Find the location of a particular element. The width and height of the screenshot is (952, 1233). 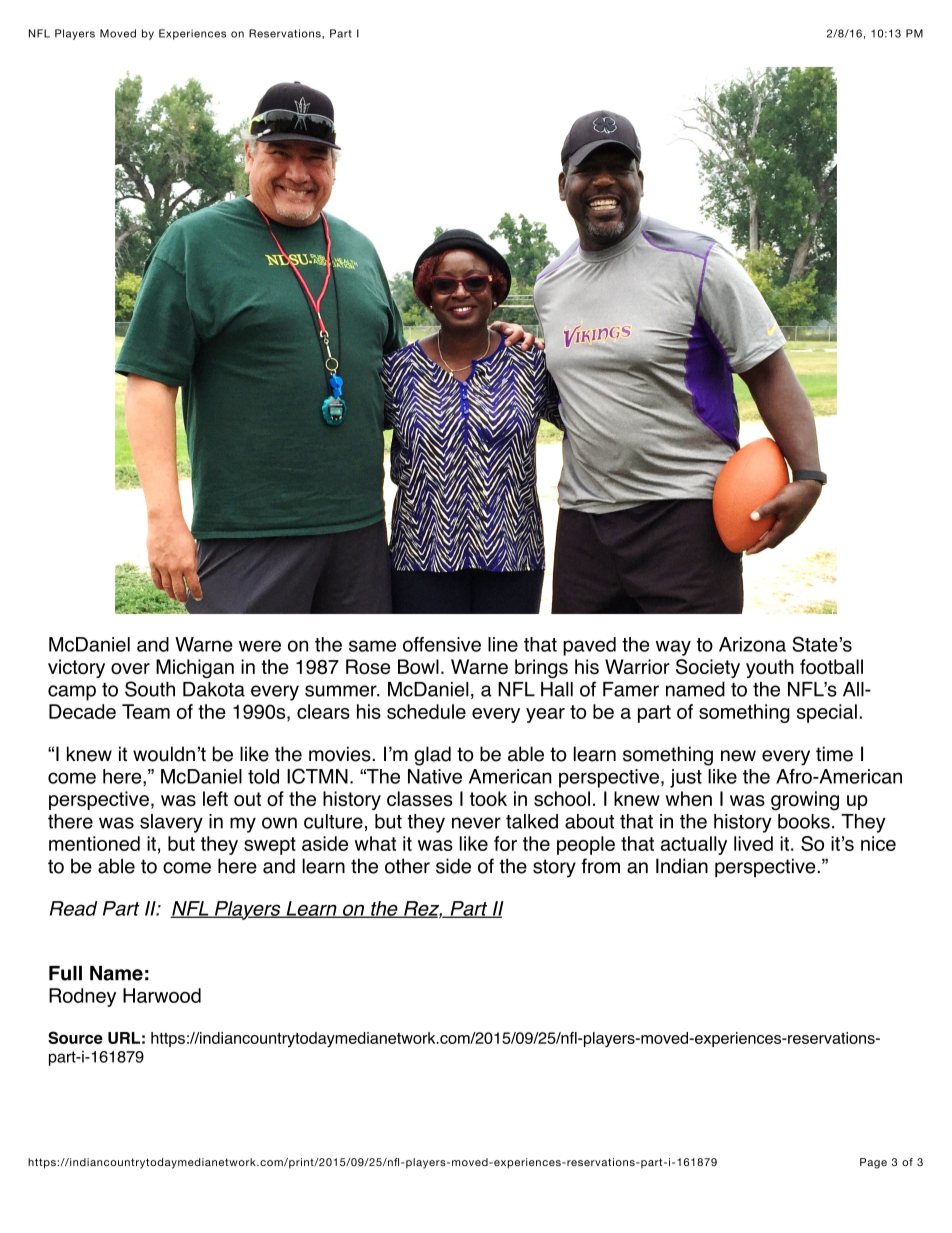

lived is located at coordinates (753, 843).
